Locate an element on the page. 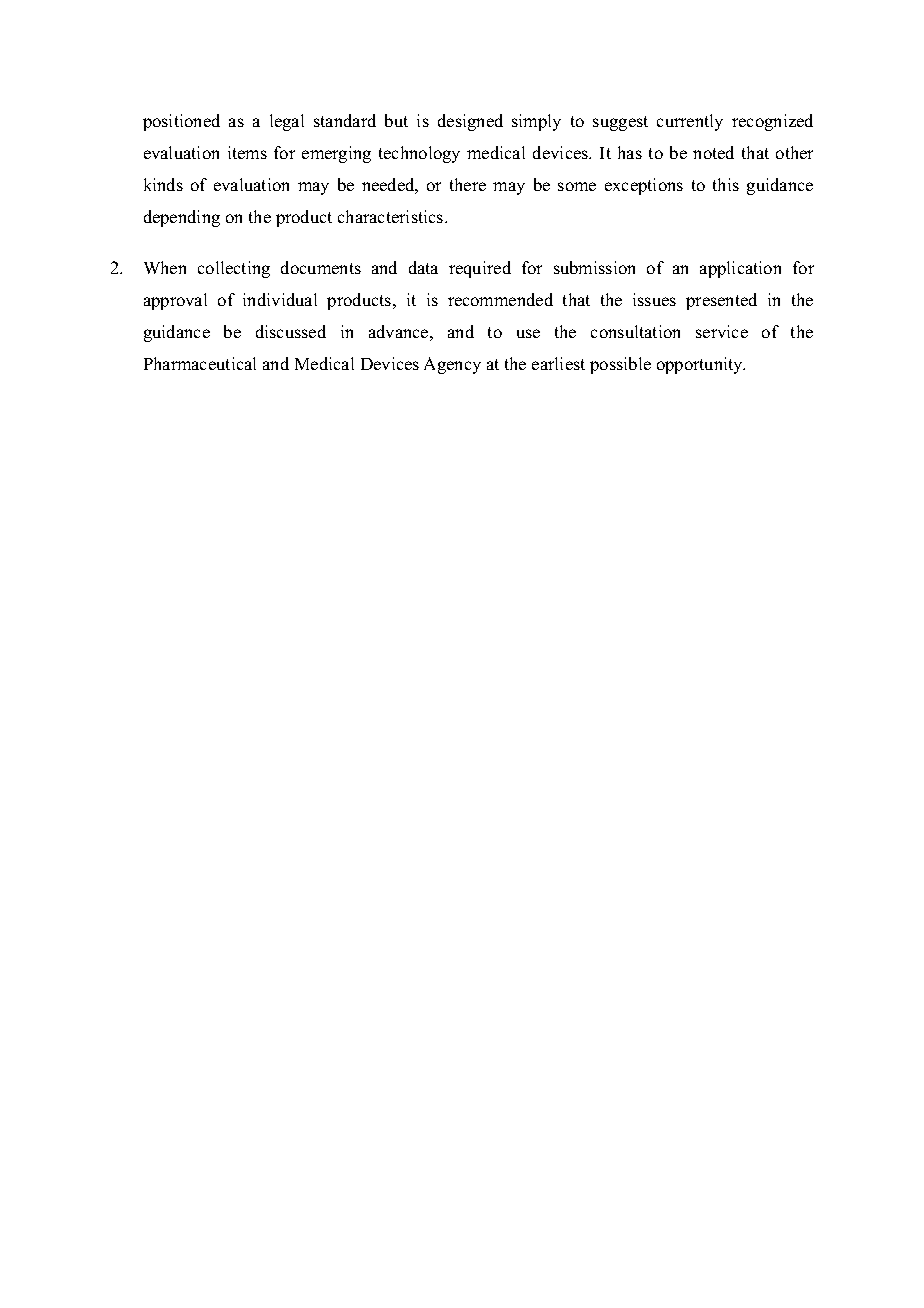 This page has width=924, height=1308. required is located at coordinates (480, 269).
